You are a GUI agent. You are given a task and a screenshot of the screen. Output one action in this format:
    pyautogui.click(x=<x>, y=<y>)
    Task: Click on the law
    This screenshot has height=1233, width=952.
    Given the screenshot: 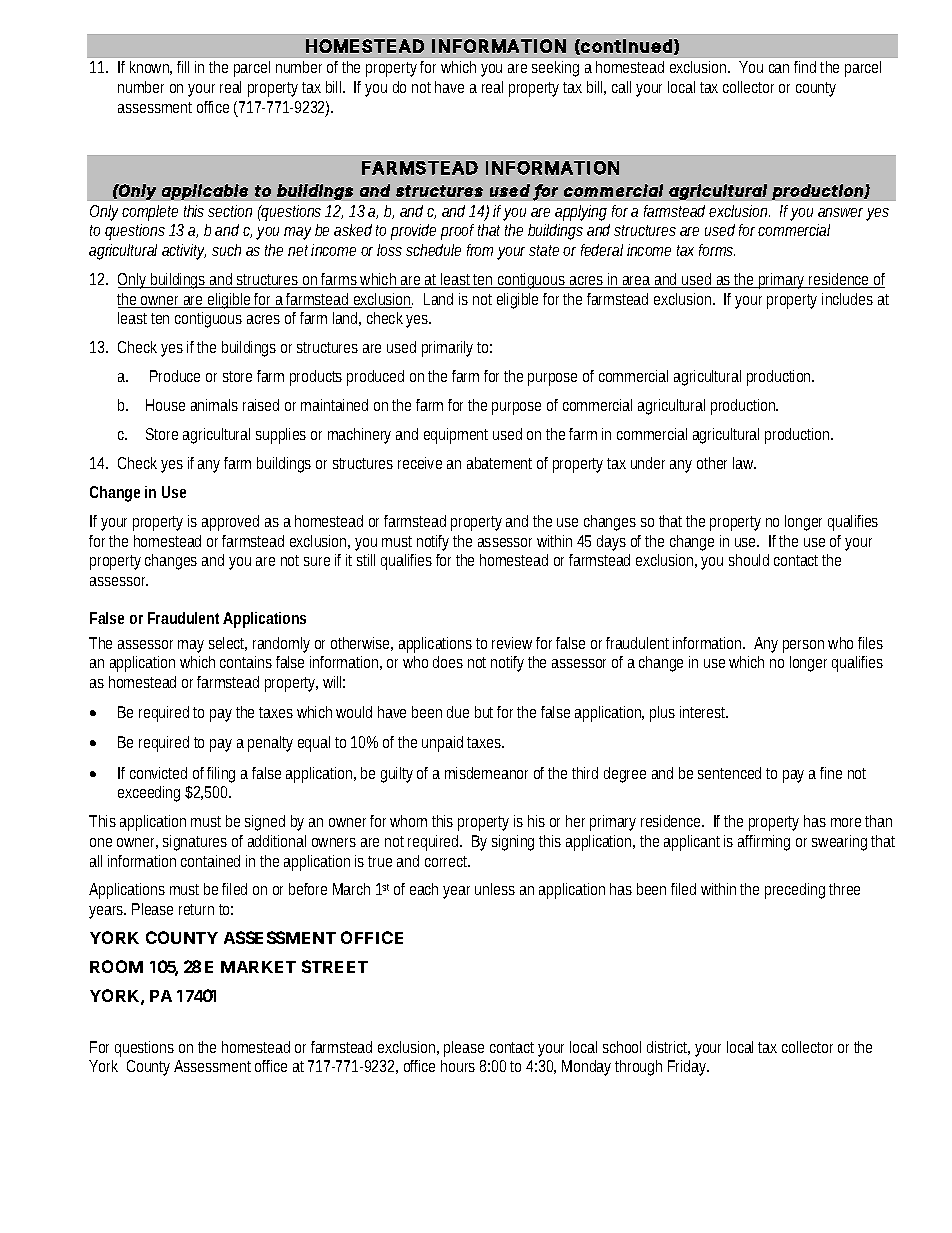 What is the action you would take?
    pyautogui.click(x=744, y=463)
